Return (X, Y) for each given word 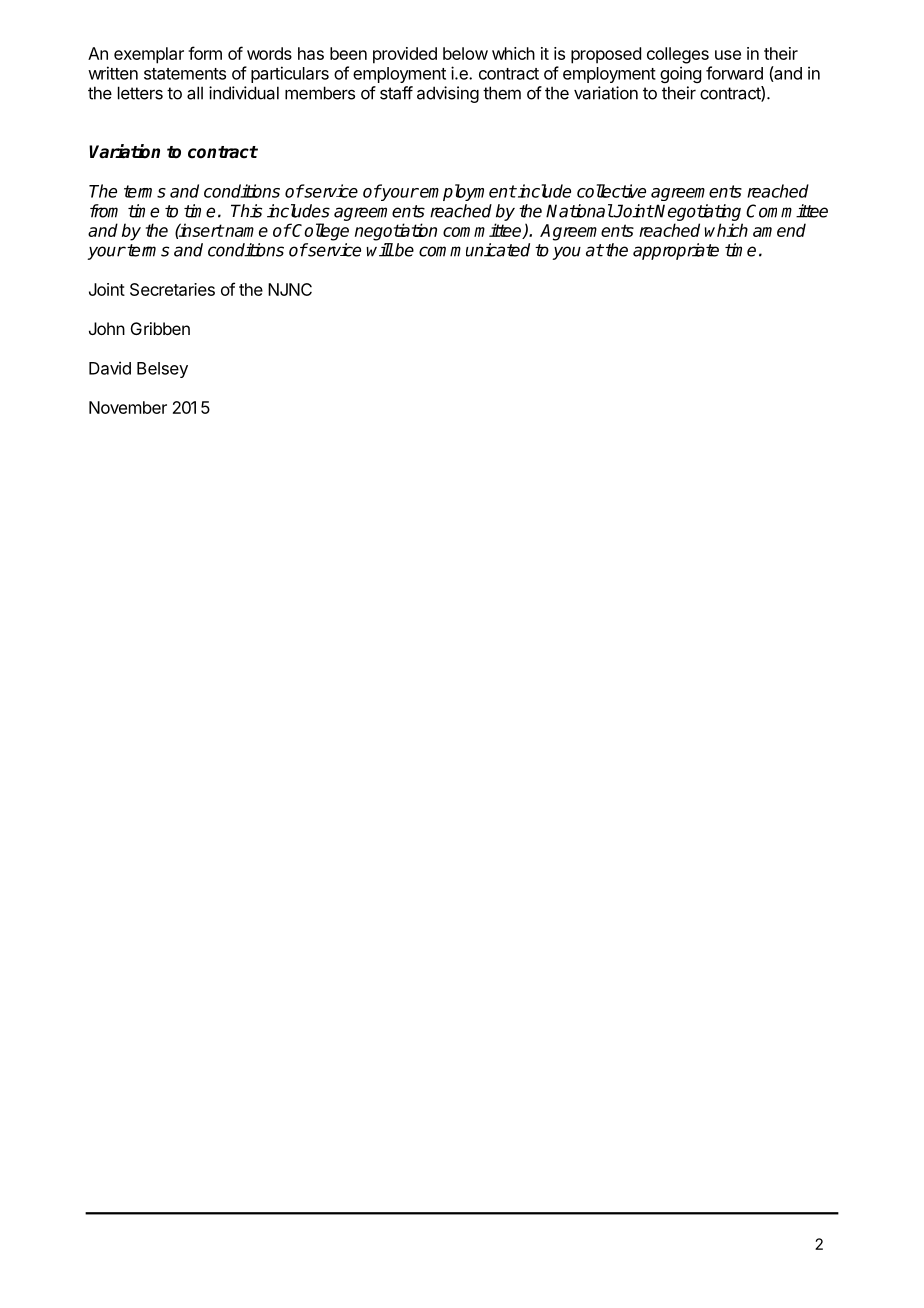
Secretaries (172, 289)
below (465, 53)
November (128, 407)
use (728, 55)
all (195, 93)
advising (448, 94)
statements (185, 74)
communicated (474, 250)
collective (611, 191)
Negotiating (697, 212)
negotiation (396, 232)
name (245, 232)
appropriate (676, 251)
